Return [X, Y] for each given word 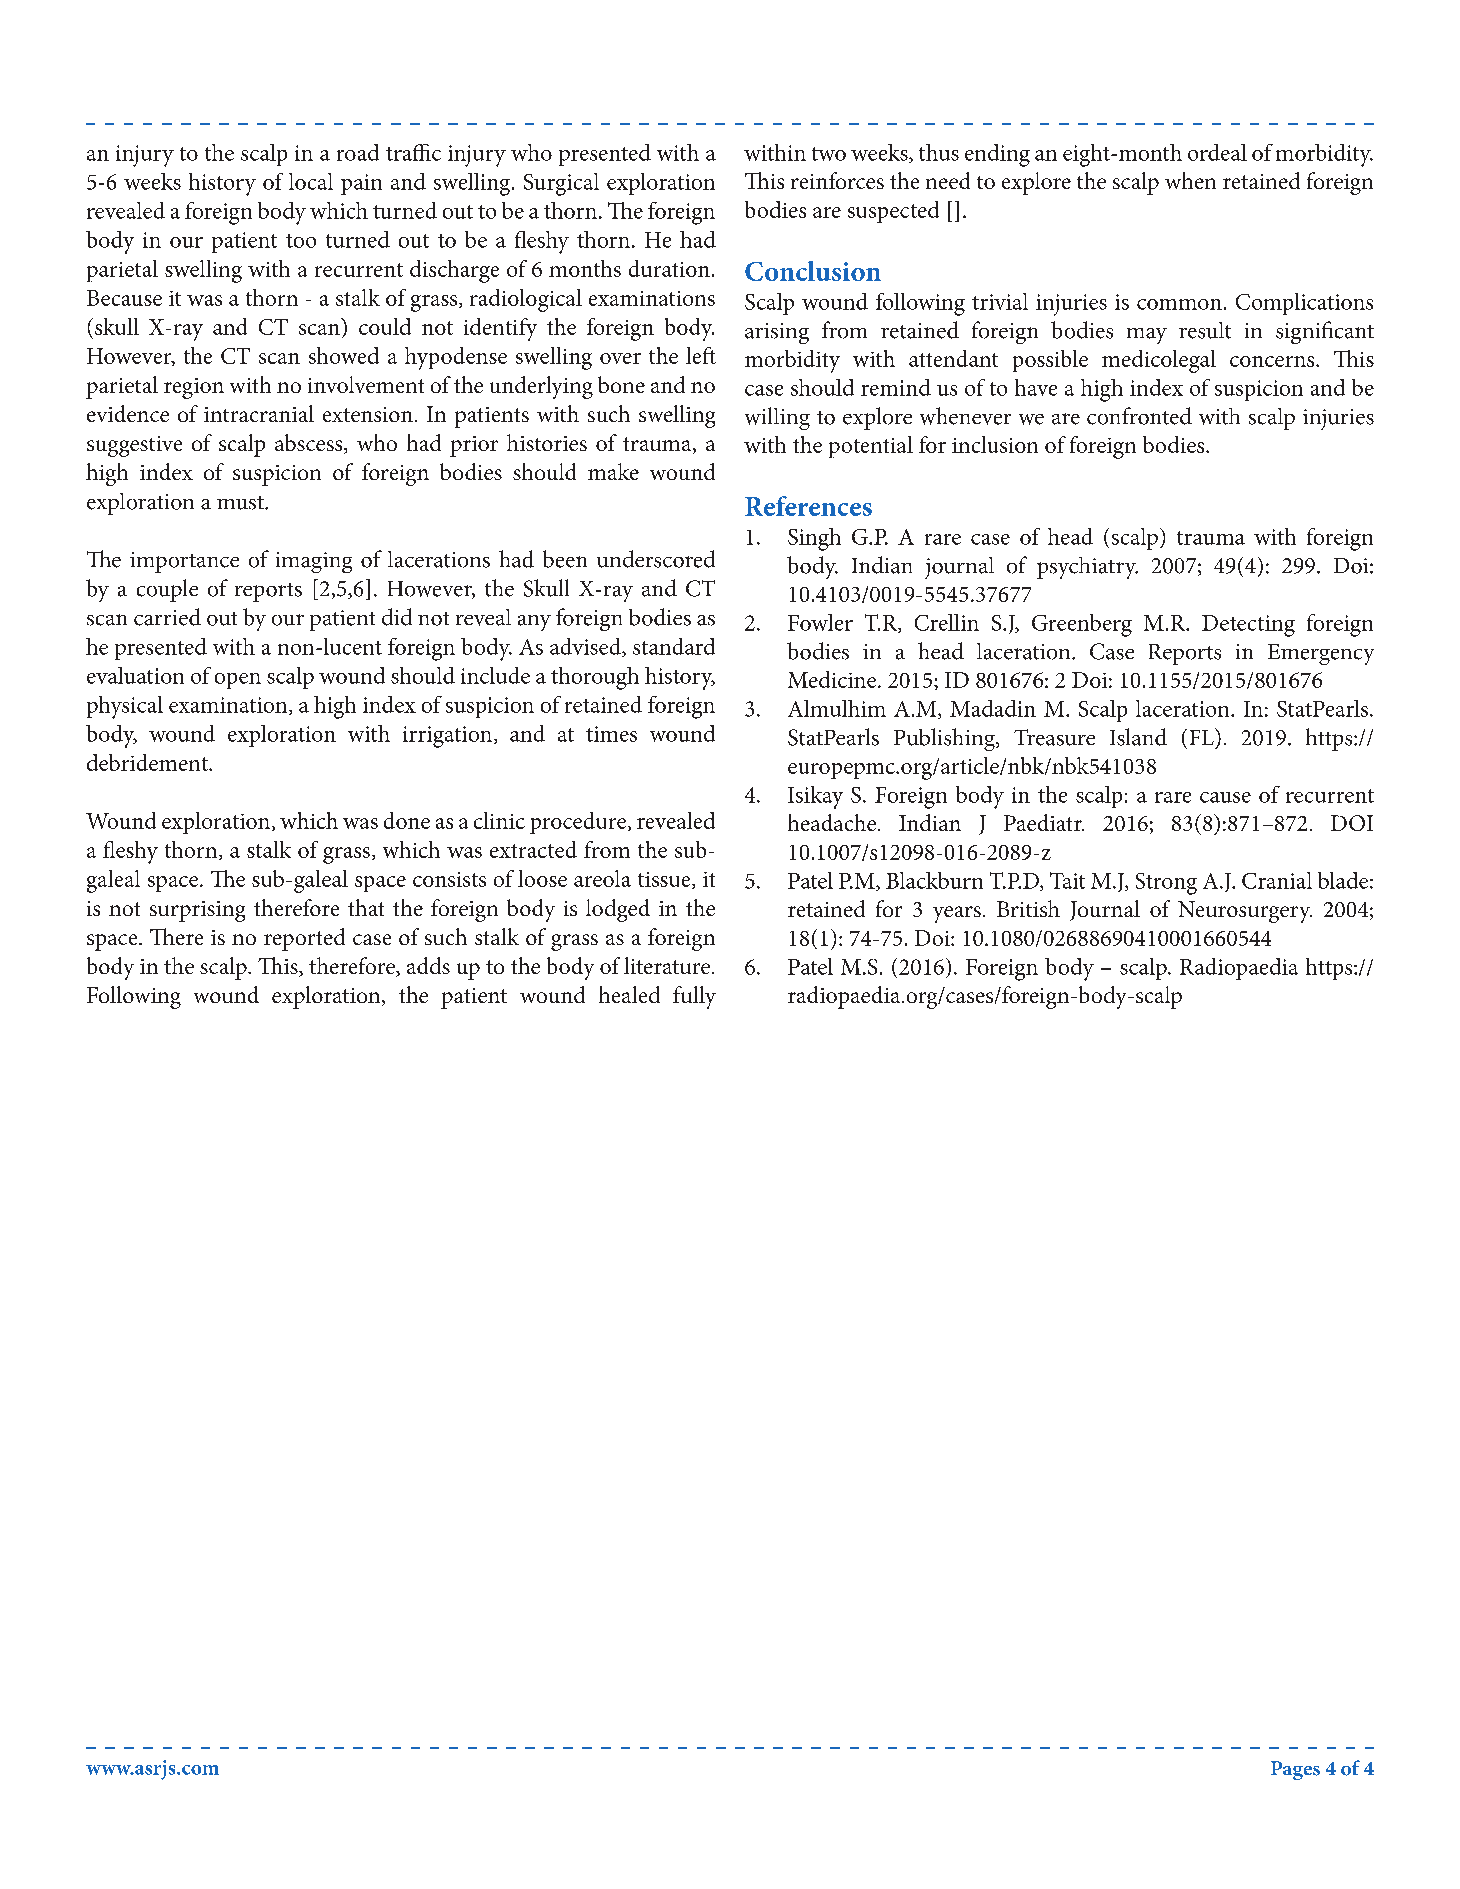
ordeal [1217, 152]
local [311, 181]
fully [694, 997]
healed [629, 994]
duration [669, 268]
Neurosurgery [1245, 912]
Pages [1295, 1770]
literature [667, 965]
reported [304, 939]
